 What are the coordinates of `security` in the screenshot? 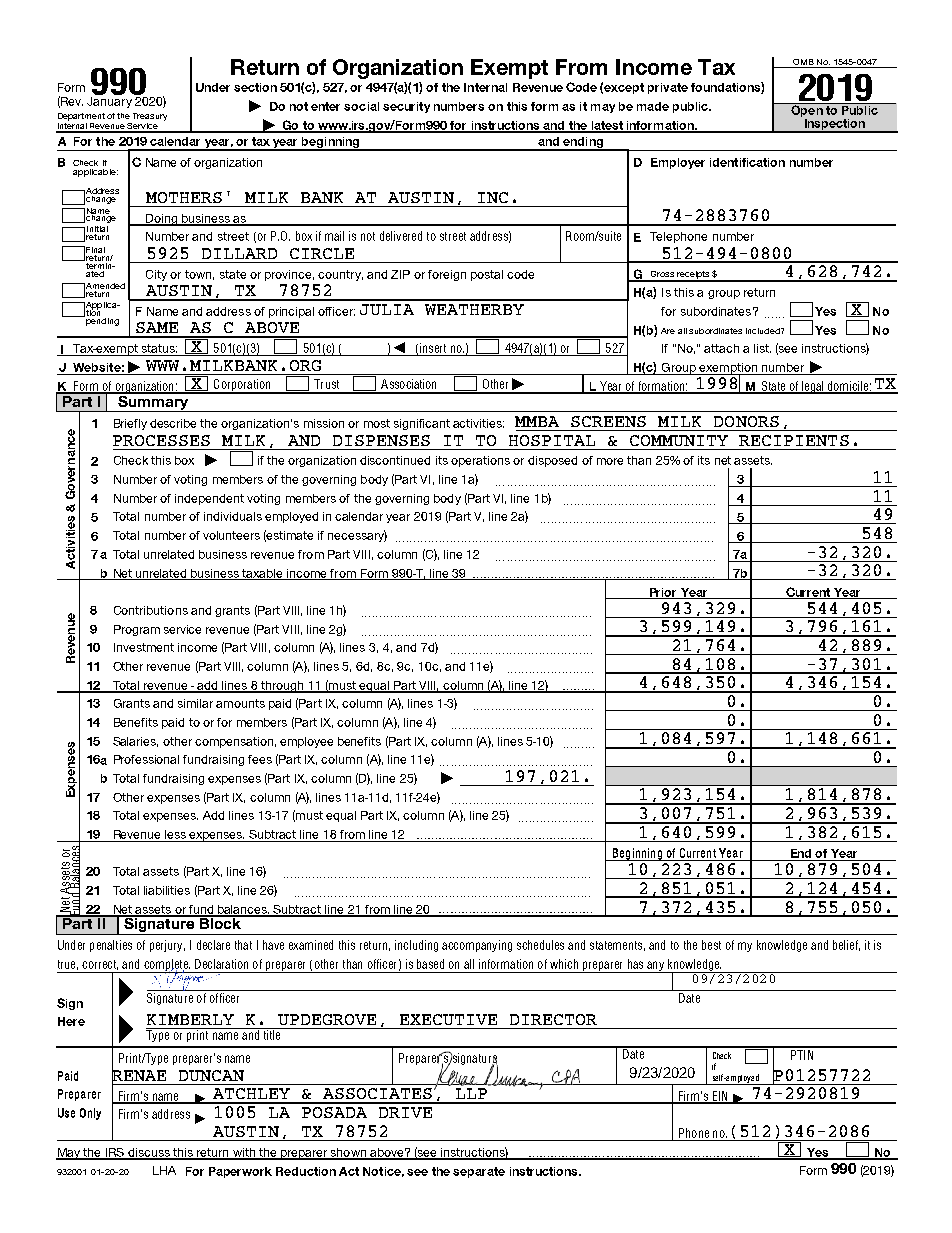 It's located at (406, 107).
